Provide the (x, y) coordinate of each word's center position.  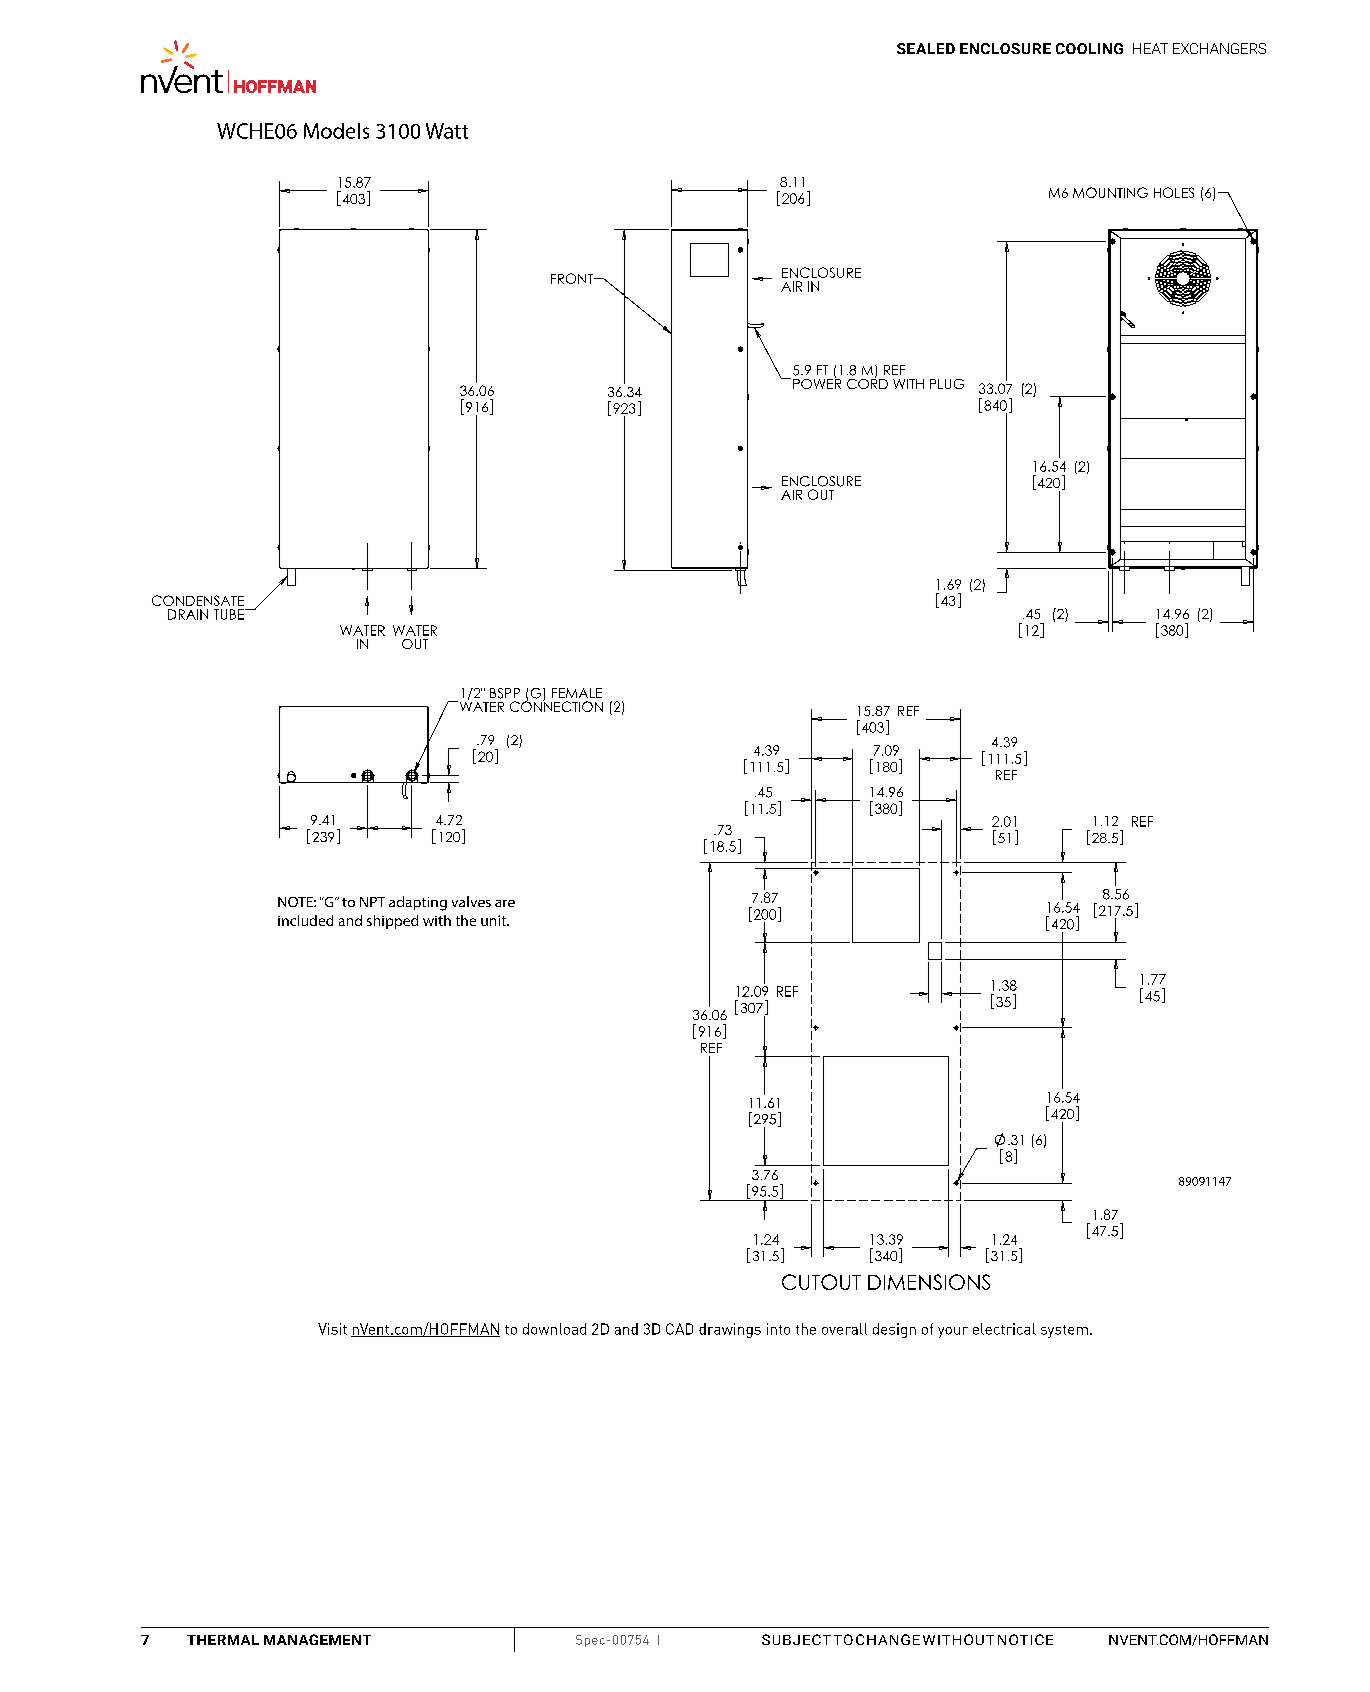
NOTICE (1025, 1639)
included (305, 920)
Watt (447, 131)
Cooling (1089, 48)
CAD (679, 1329)
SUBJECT (796, 1639)
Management (317, 1639)
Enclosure (1005, 48)
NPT (372, 902)
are (505, 903)
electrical (1004, 1329)
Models (336, 131)
